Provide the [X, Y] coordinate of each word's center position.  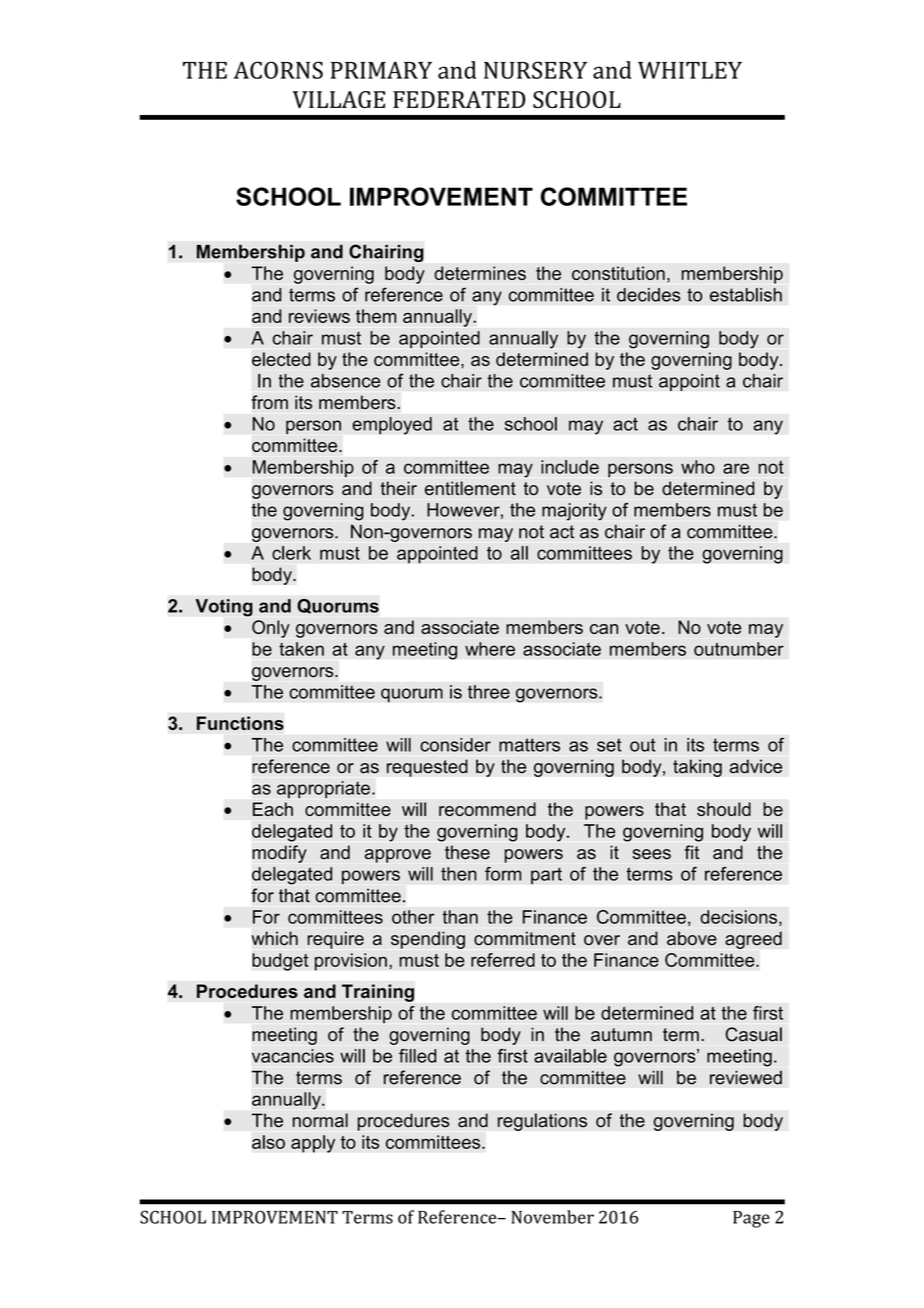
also [268, 1142]
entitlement [470, 488]
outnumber [739, 649]
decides [649, 295]
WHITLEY [690, 70]
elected [281, 359]
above [692, 938]
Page [751, 1219]
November [552, 1217]
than [460, 917]
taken [301, 649]
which [274, 938]
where [490, 649]
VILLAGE [339, 99]
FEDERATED [459, 99]
